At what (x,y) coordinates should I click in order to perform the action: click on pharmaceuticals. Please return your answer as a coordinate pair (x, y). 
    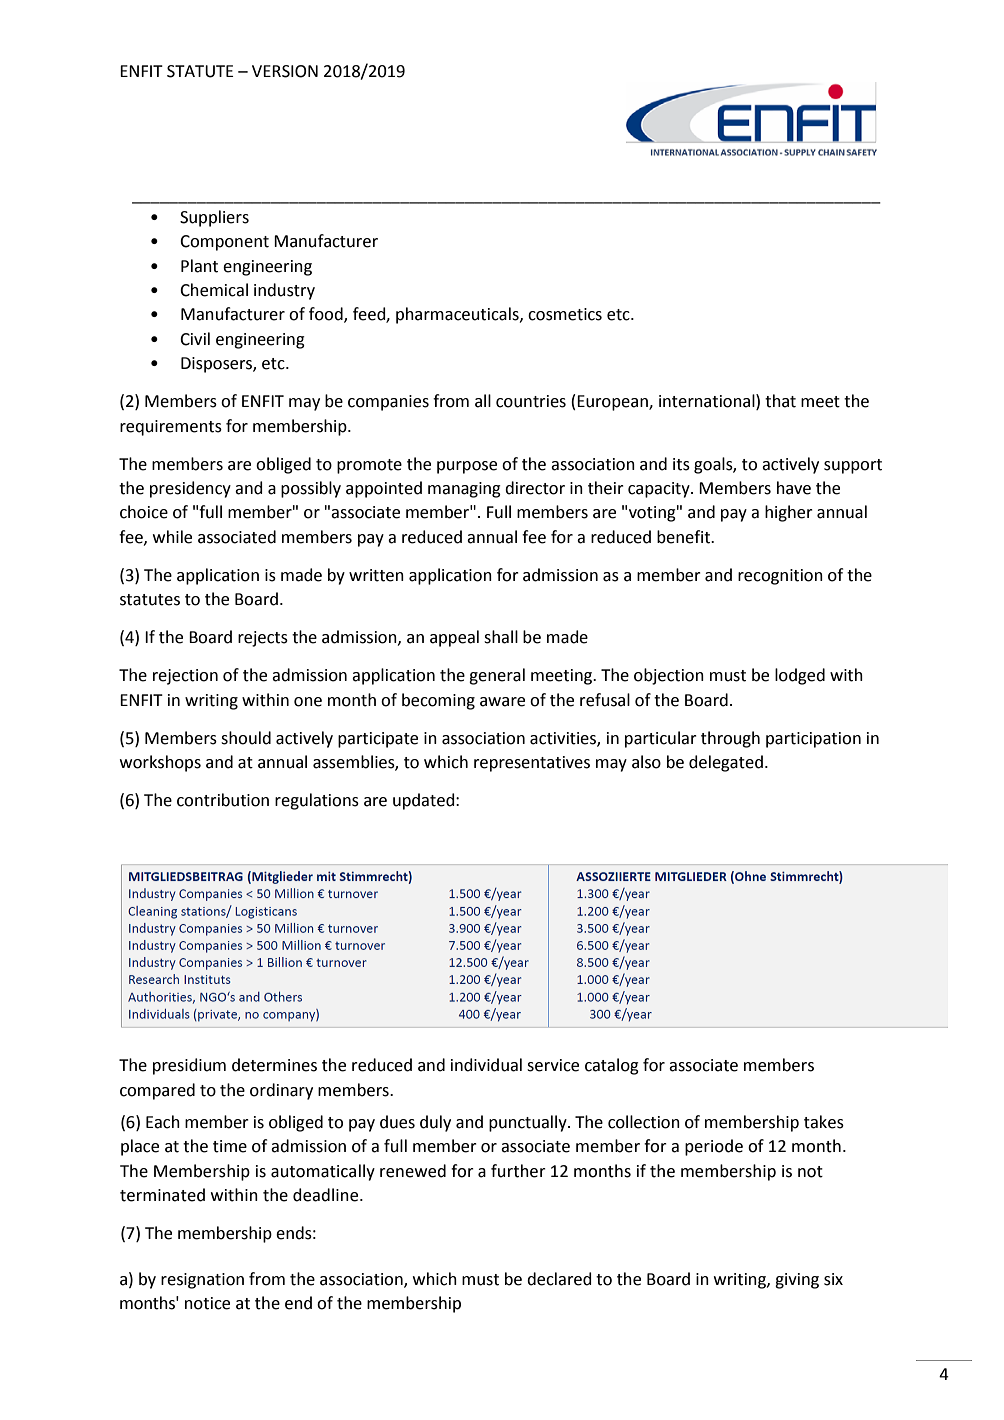
    Looking at the image, I should click on (458, 315).
